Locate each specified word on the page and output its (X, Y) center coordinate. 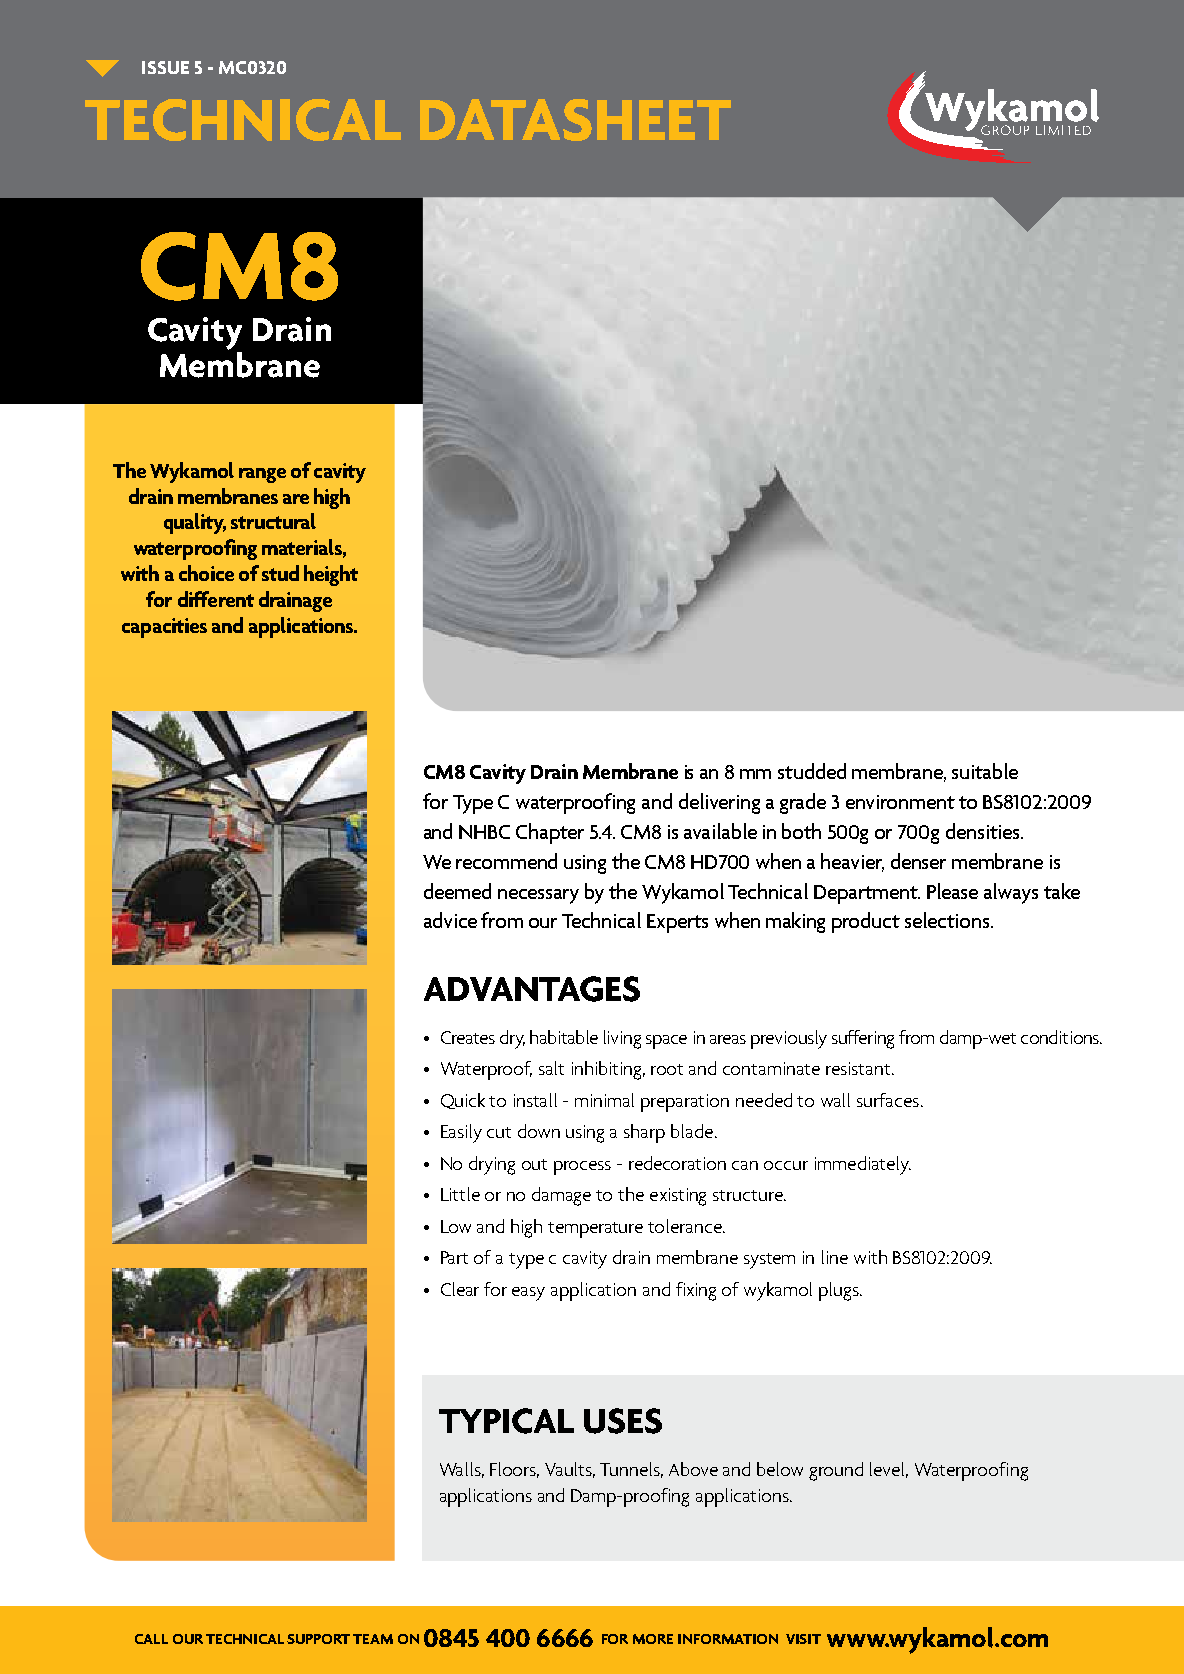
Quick (463, 1101)
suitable (985, 771)
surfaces (888, 1100)
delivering (719, 803)
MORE (653, 1639)
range (262, 475)
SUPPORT (318, 1639)
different (216, 599)
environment (900, 802)
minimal (604, 1100)
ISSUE (165, 67)
